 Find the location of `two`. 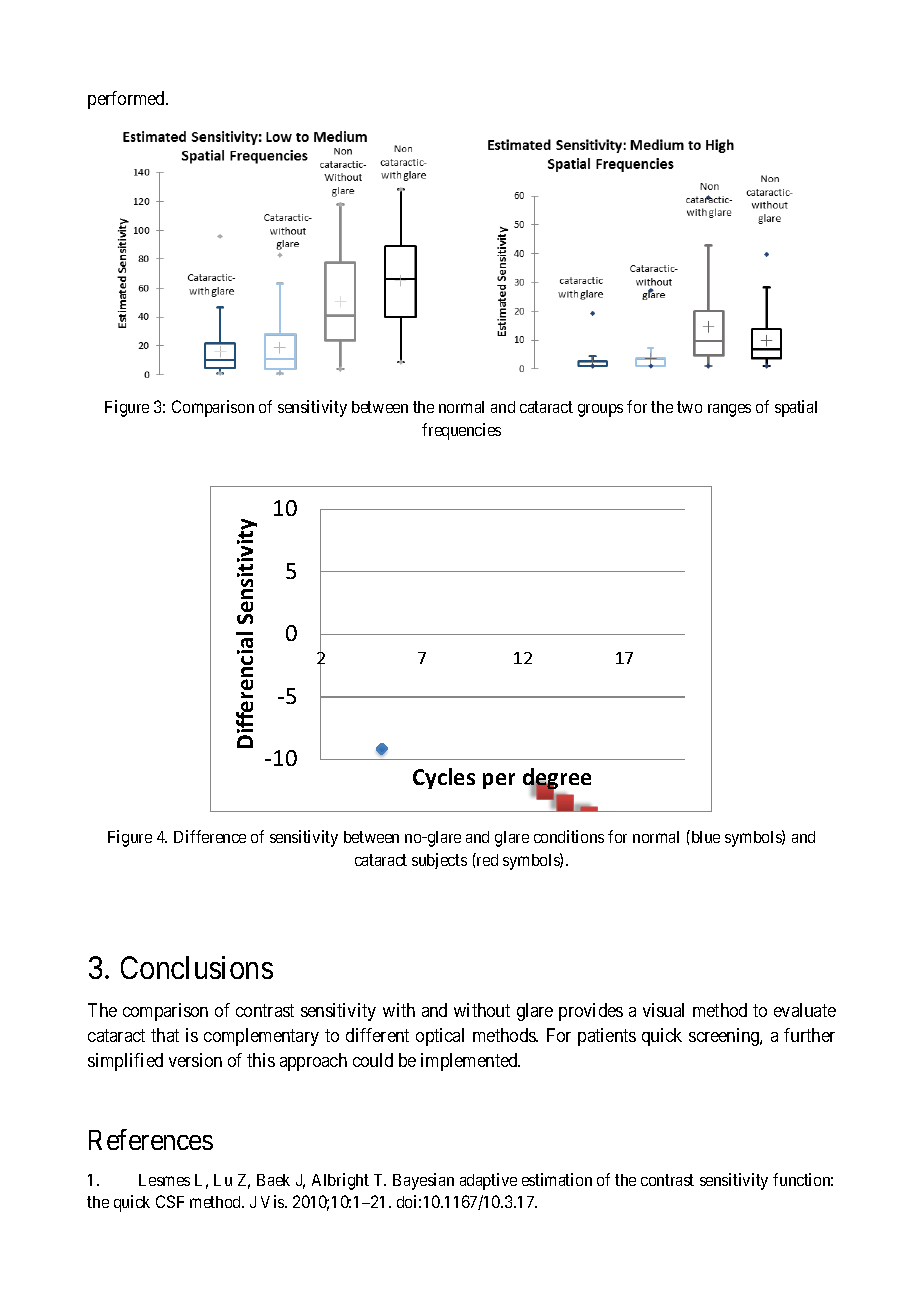

two is located at coordinates (689, 407).
